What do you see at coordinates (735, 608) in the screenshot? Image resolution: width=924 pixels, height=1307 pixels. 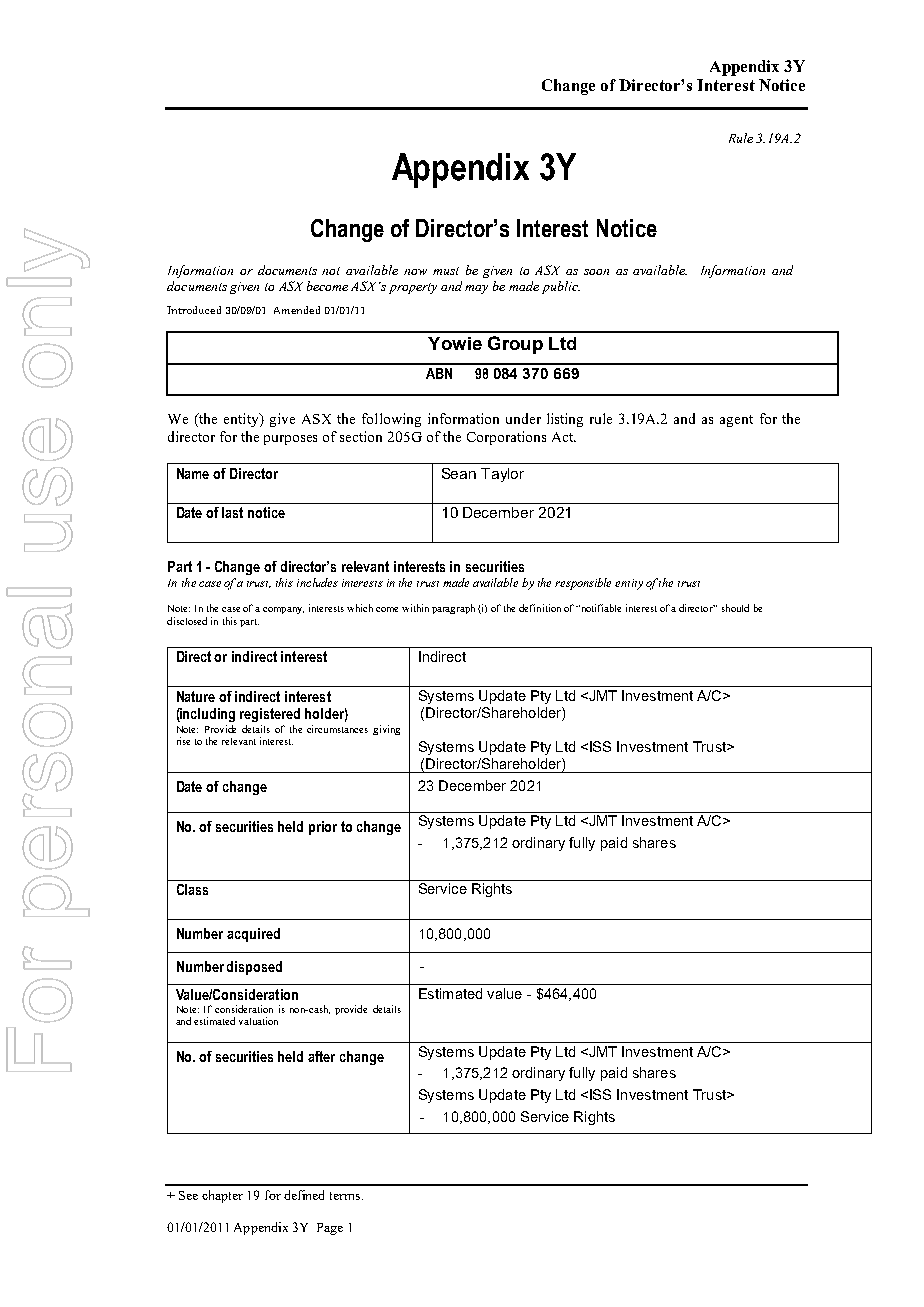 I see `should` at bounding box center [735, 608].
